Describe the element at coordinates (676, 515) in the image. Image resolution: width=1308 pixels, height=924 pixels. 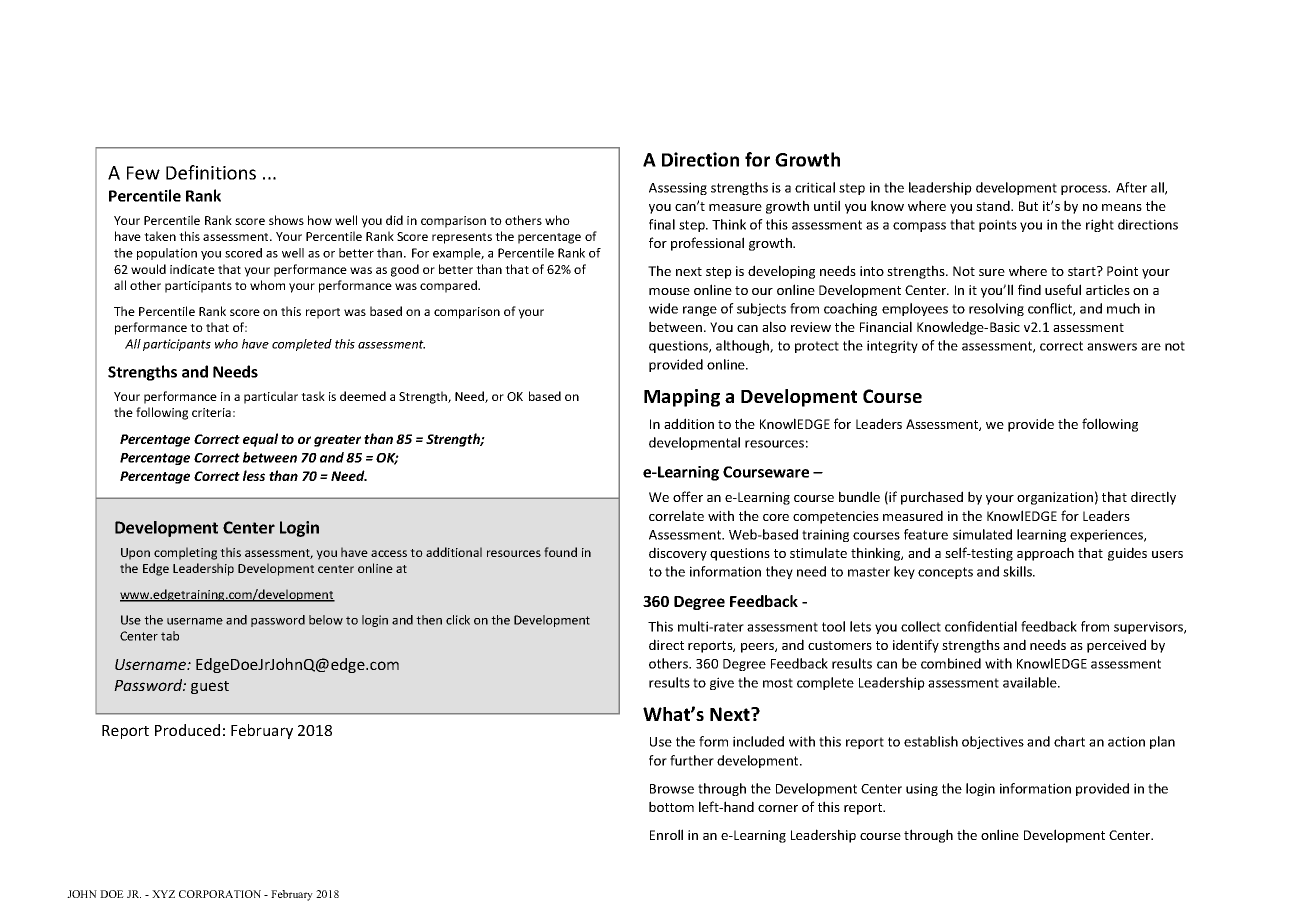
I see `correlate` at that location.
